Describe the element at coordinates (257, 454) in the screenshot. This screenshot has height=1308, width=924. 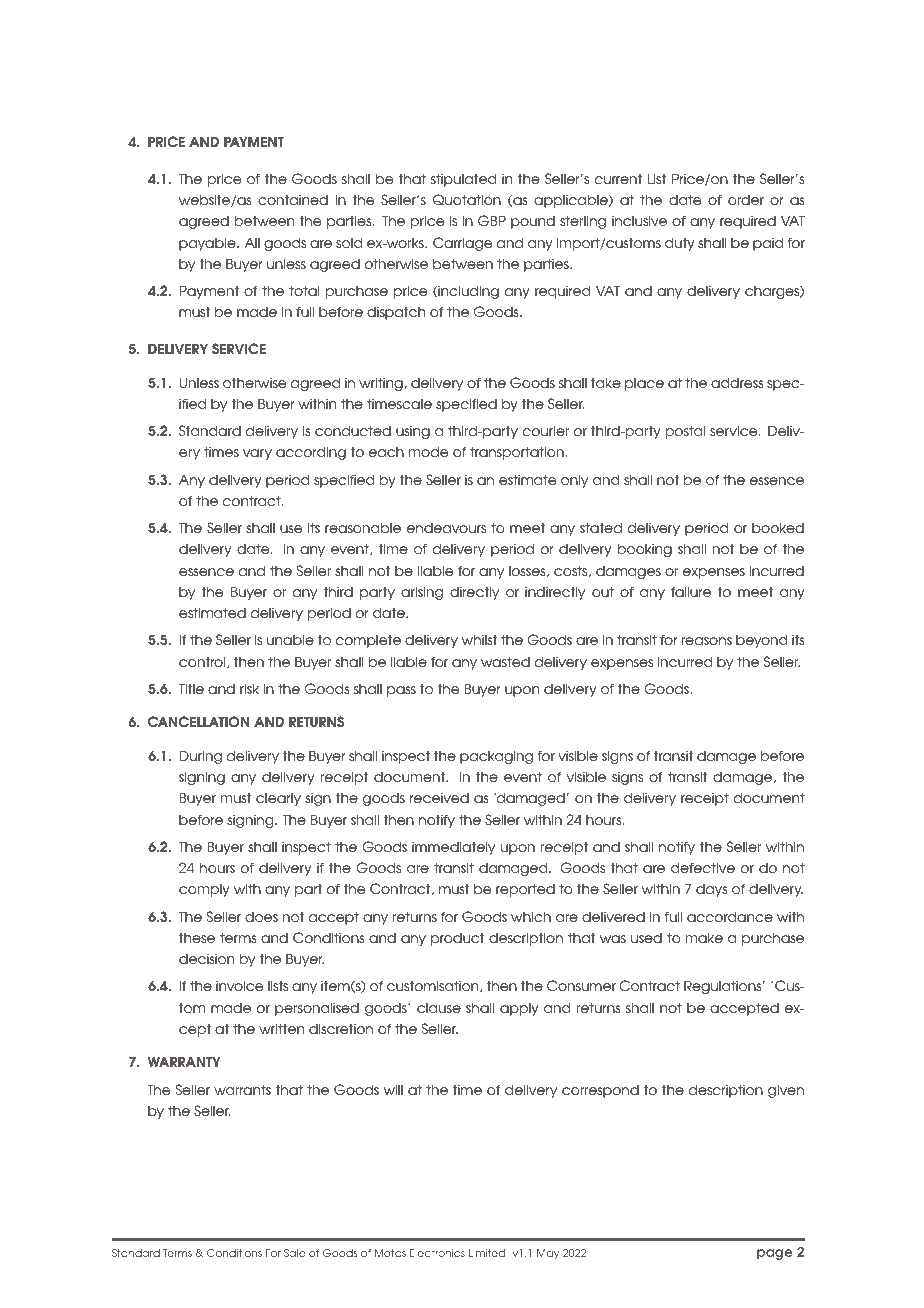
I see `vary` at that location.
